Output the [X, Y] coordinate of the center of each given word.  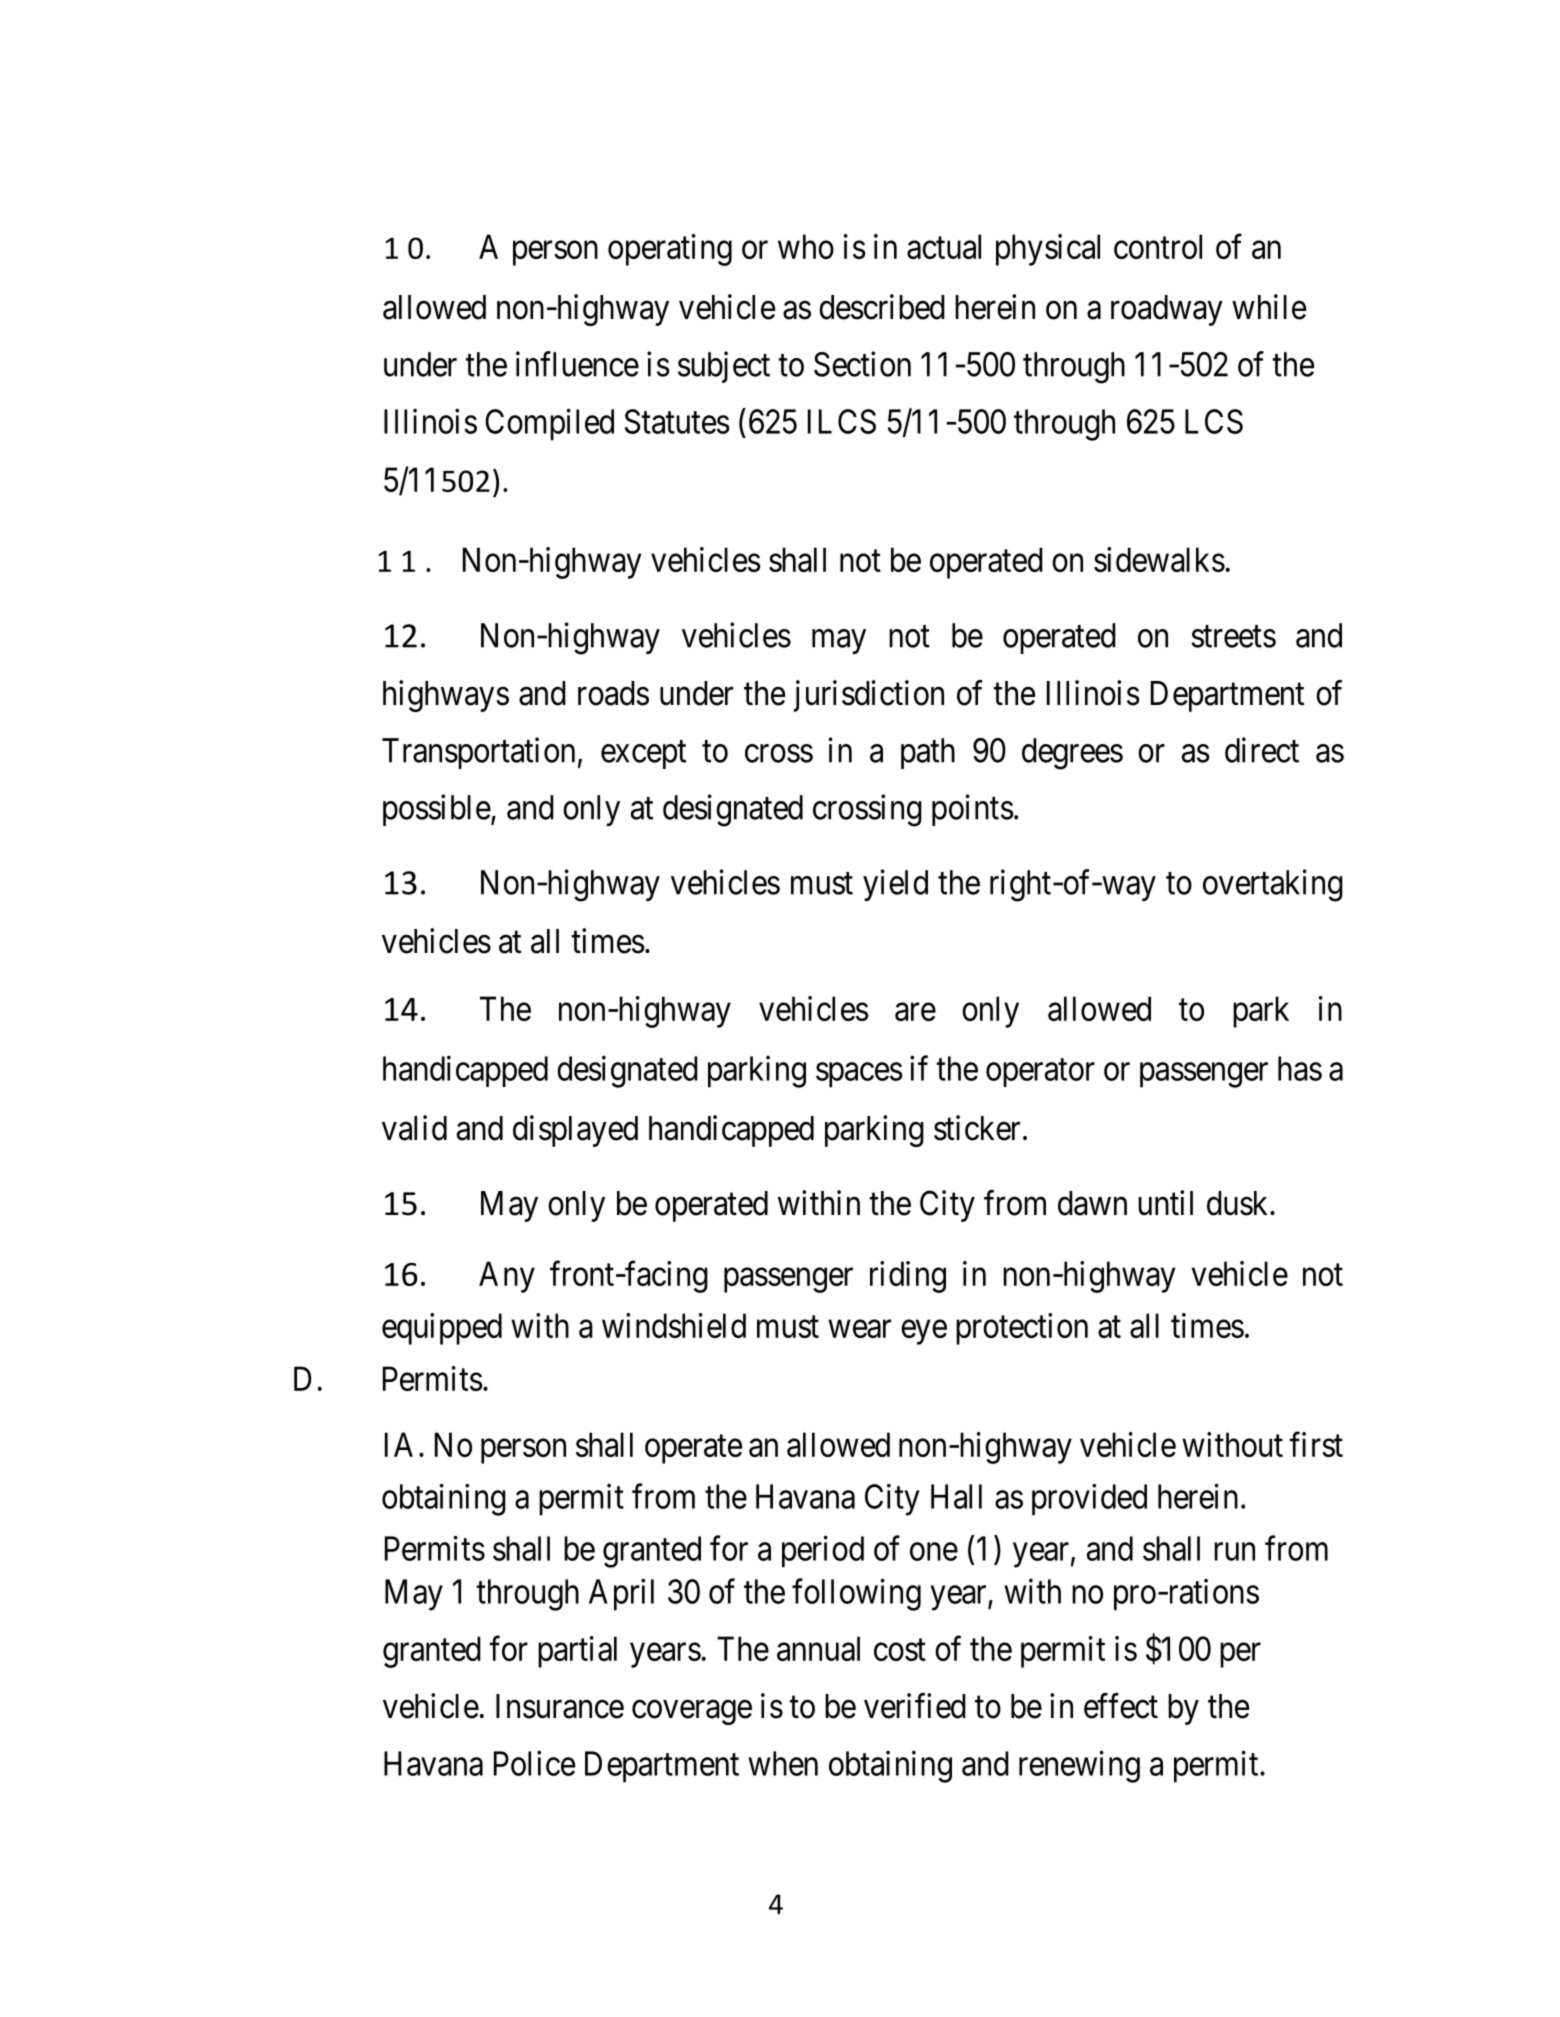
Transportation [478, 753]
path [928, 753]
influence [577, 364]
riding [908, 1277]
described [882, 307]
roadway [1167, 310]
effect [1121, 1706]
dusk [1239, 1203]
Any [507, 1277]
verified [915, 1706]
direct [1262, 750]
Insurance [560, 1706]
